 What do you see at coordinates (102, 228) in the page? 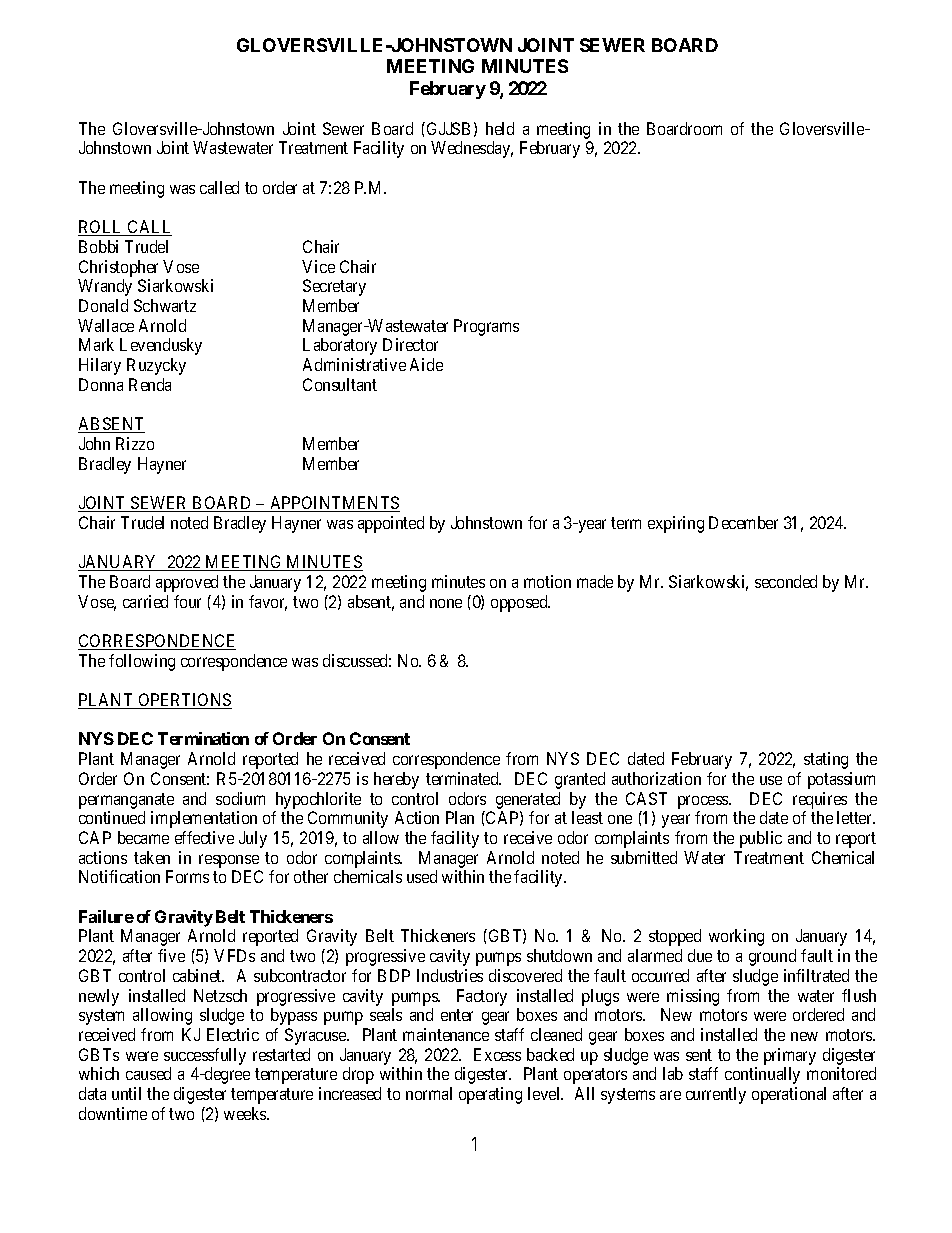
I see `ROLL` at bounding box center [102, 228].
